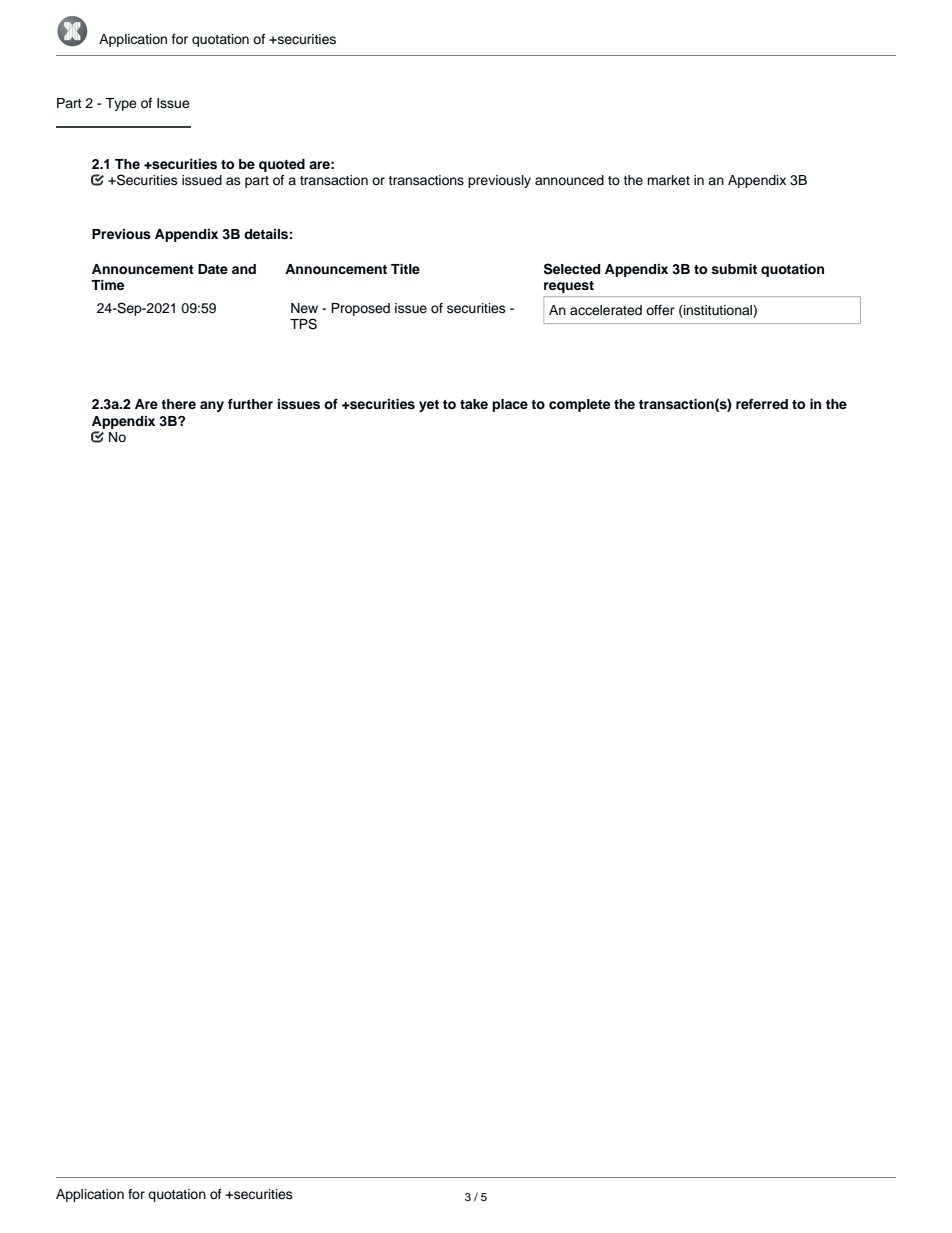  Describe the element at coordinates (178, 404) in the page. I see `there` at that location.
